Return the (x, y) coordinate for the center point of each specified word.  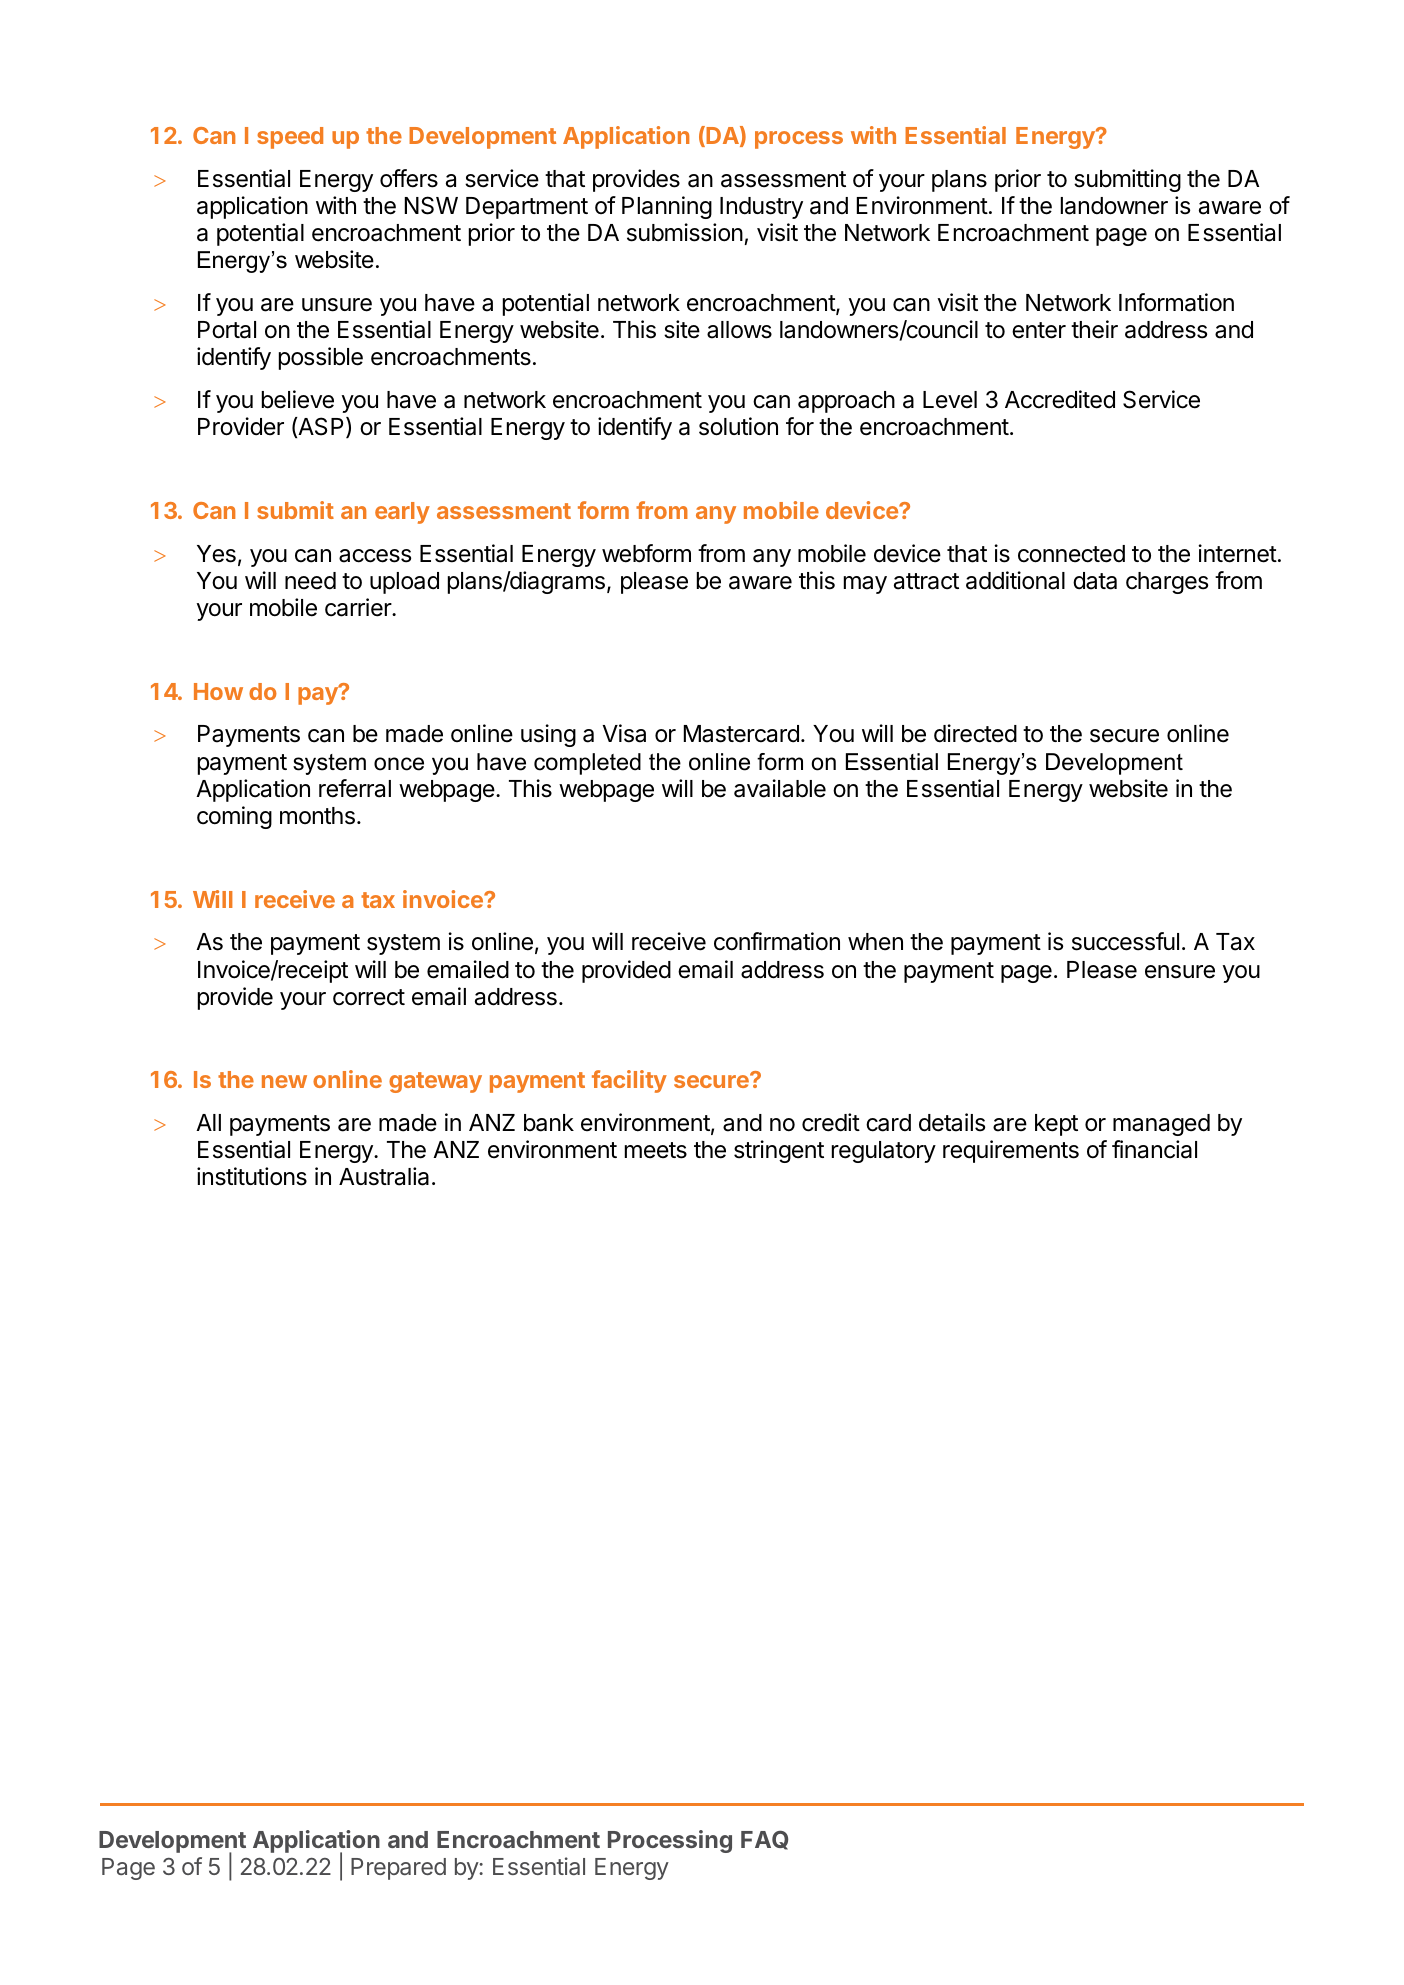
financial (1154, 1149)
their (1094, 329)
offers (409, 178)
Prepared (398, 1869)
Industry (761, 208)
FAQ (764, 1840)
